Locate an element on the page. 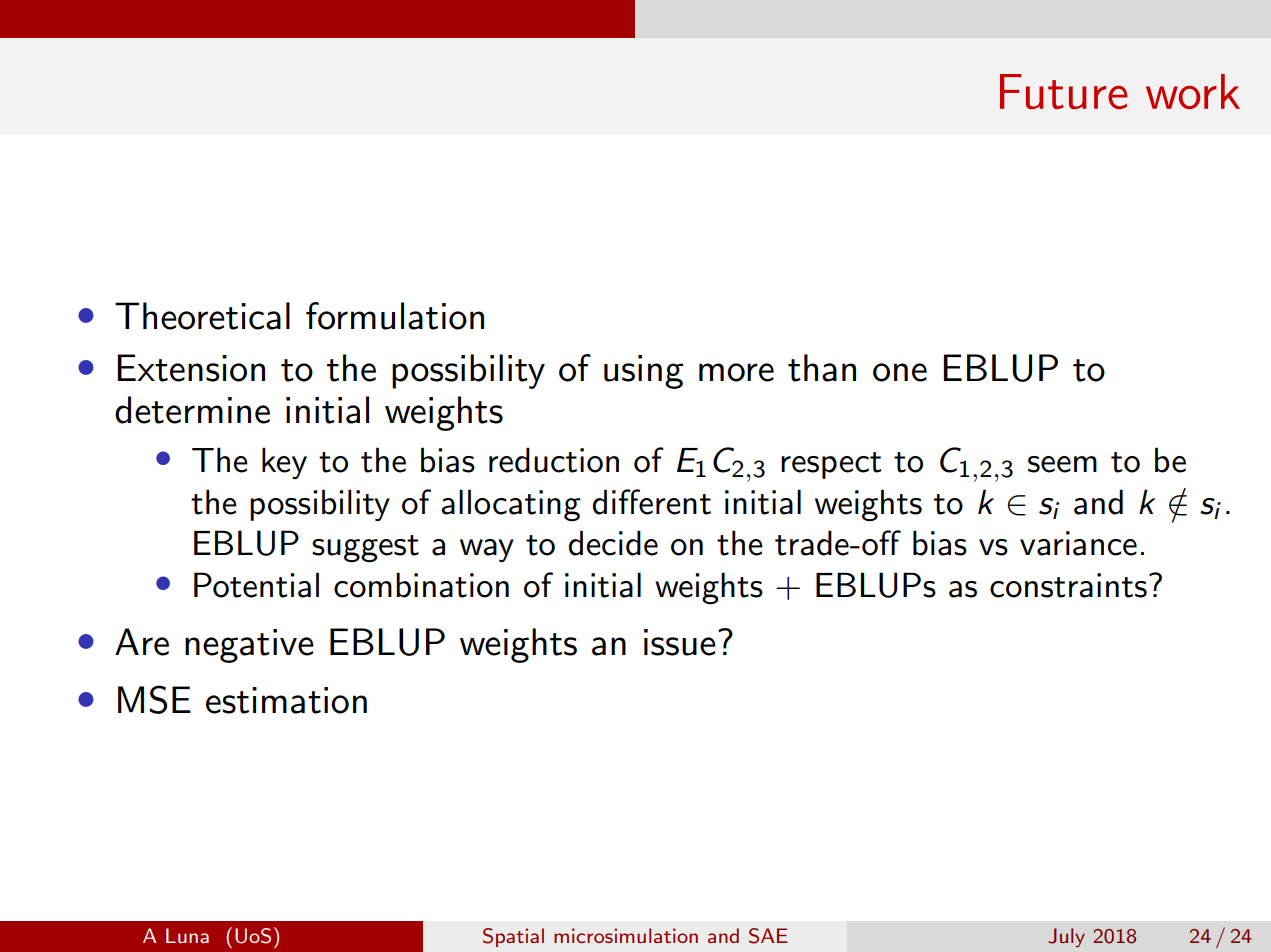  negative is located at coordinates (249, 646).
